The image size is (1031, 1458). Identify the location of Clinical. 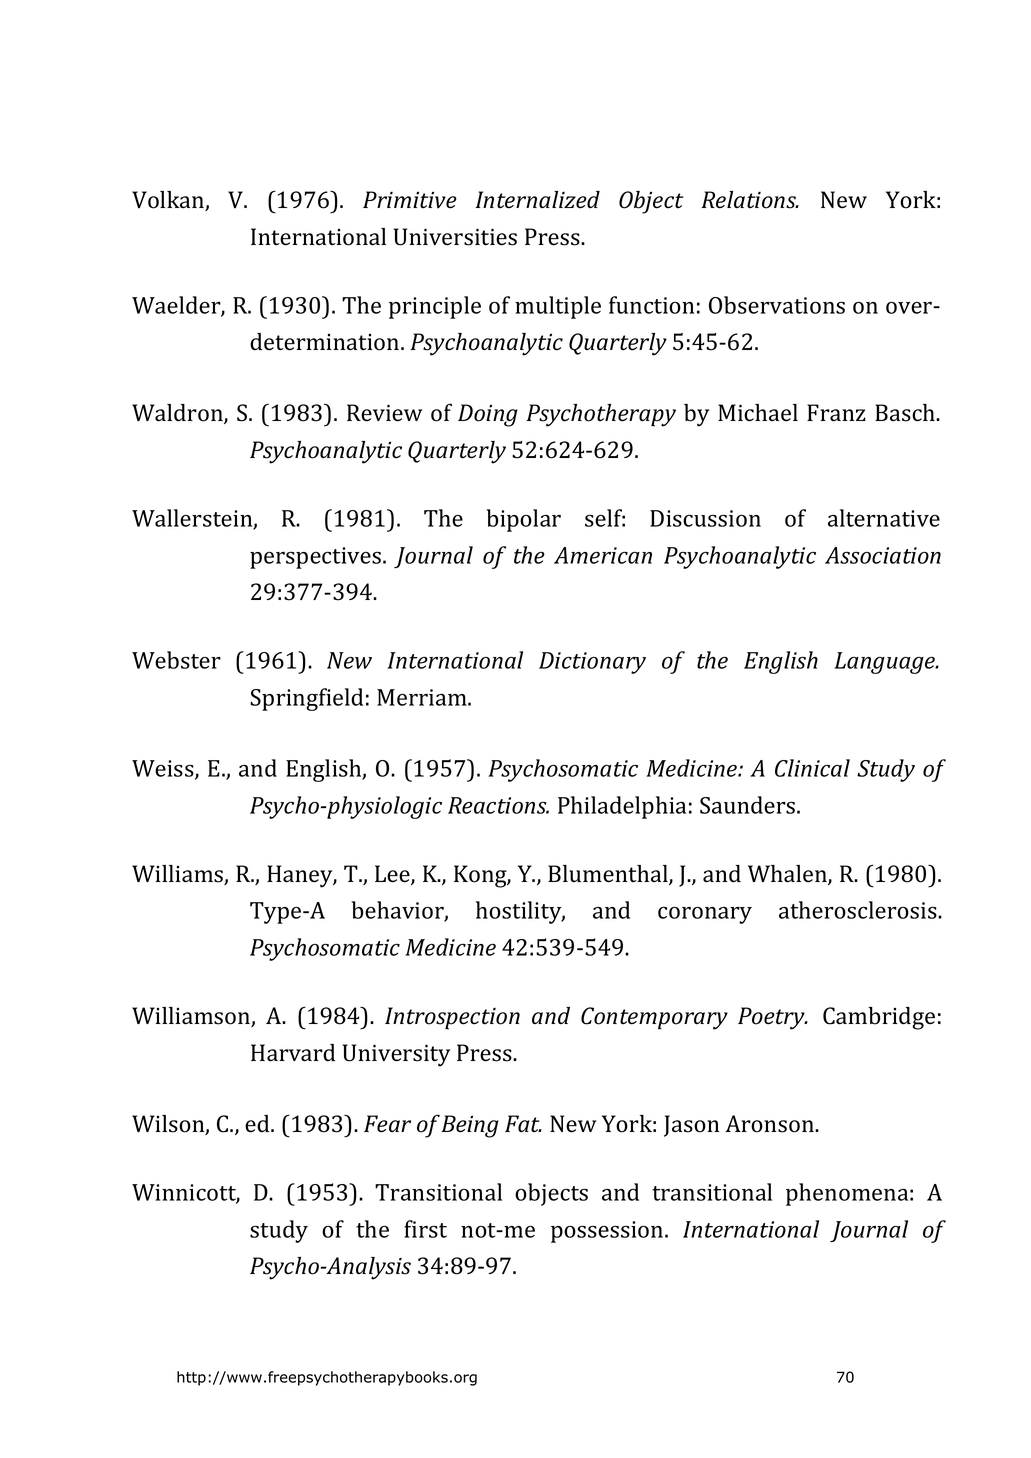
(812, 768).
